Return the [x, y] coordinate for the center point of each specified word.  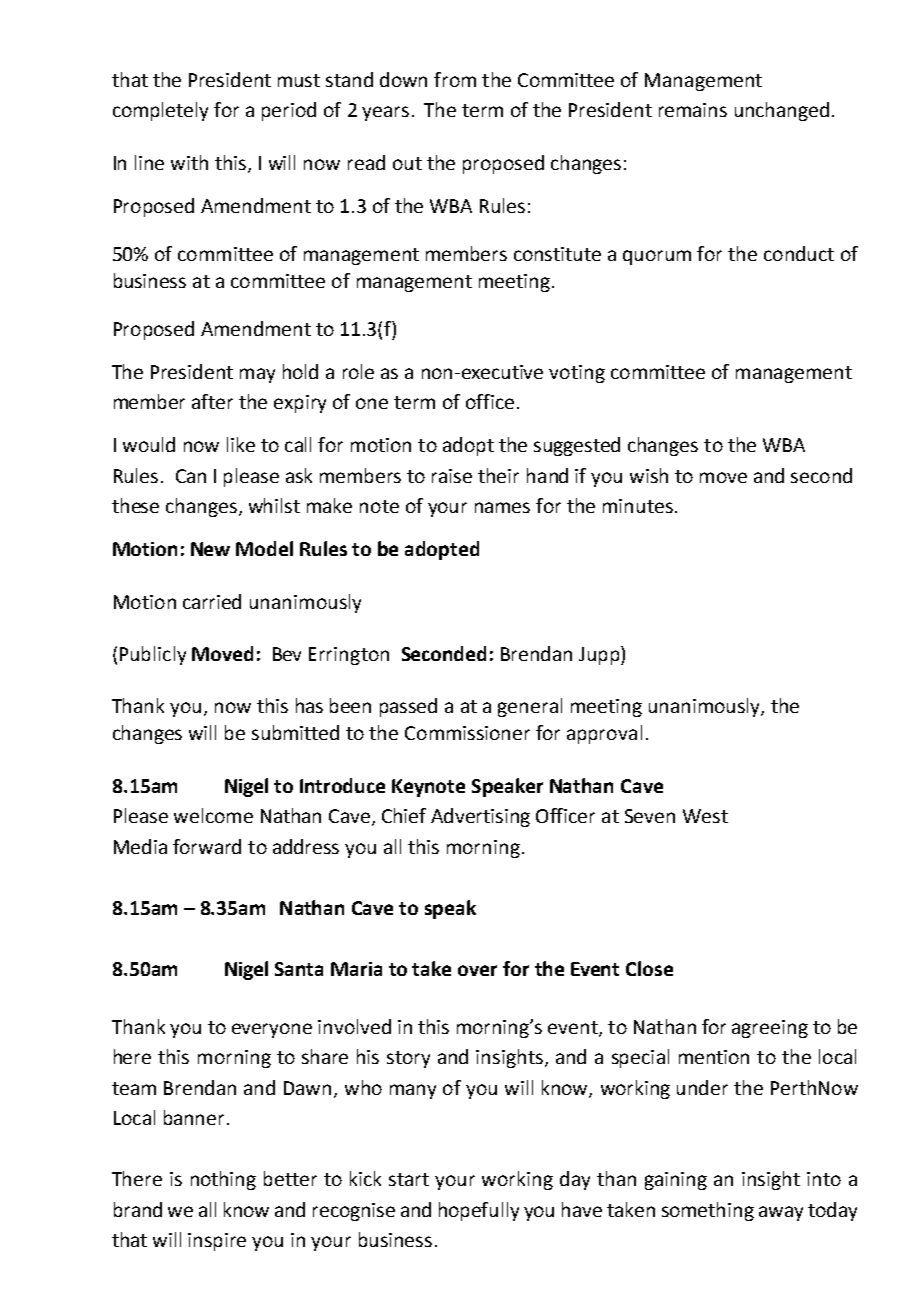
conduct [799, 253]
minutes [638, 506]
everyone [272, 1030]
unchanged [782, 111]
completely [160, 111]
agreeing [770, 1029]
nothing [223, 1180]
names [502, 507]
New [210, 549]
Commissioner [467, 733]
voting [577, 374]
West [705, 816]
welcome [213, 815]
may [257, 375]
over [477, 970]
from [455, 79]
